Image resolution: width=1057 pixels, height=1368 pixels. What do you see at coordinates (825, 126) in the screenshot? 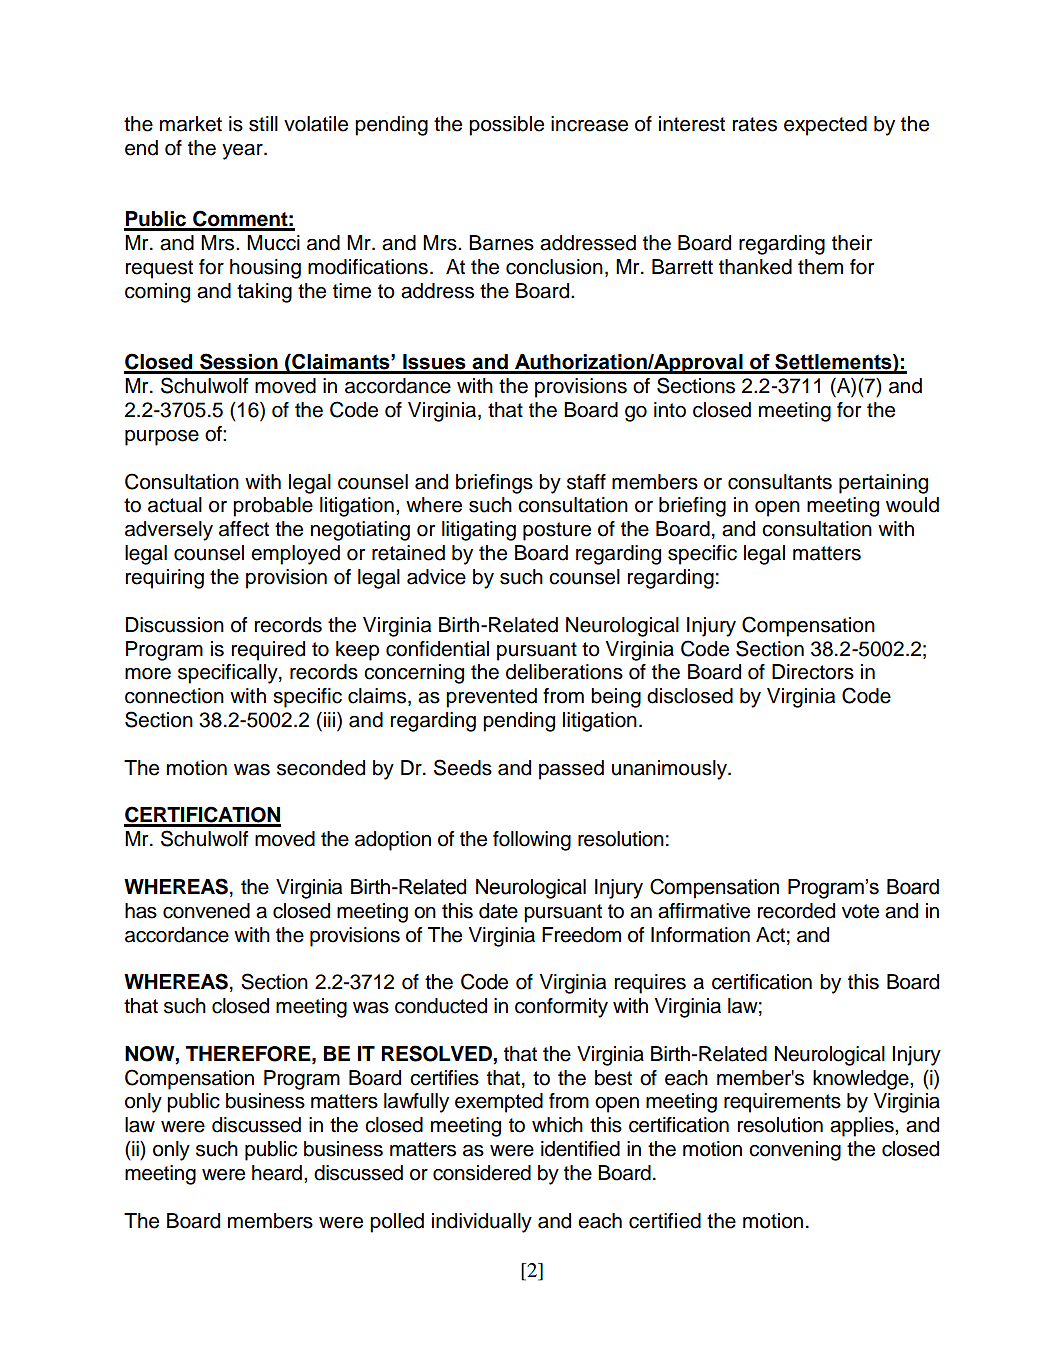
I see `expected` at bounding box center [825, 126].
